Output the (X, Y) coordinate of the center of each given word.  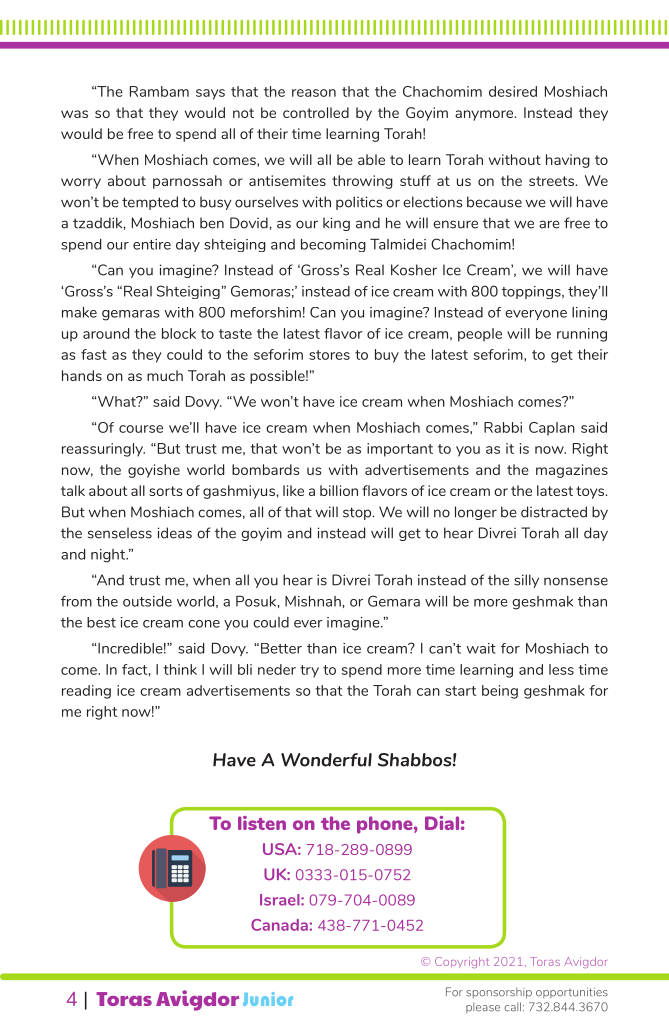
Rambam (159, 91)
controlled (316, 112)
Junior (268, 999)
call (514, 1007)
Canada (279, 925)
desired (513, 91)
